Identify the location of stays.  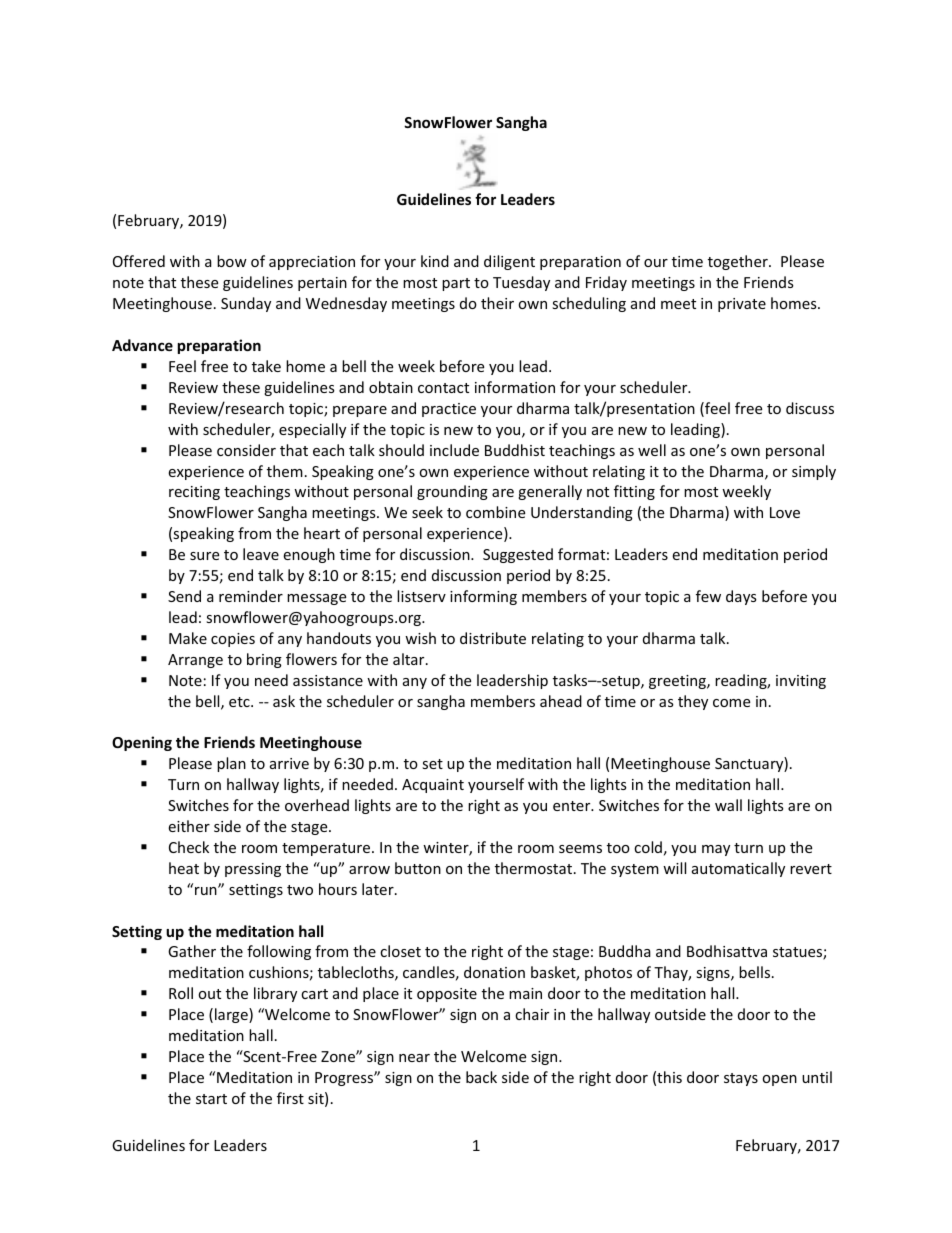
(741, 1079).
